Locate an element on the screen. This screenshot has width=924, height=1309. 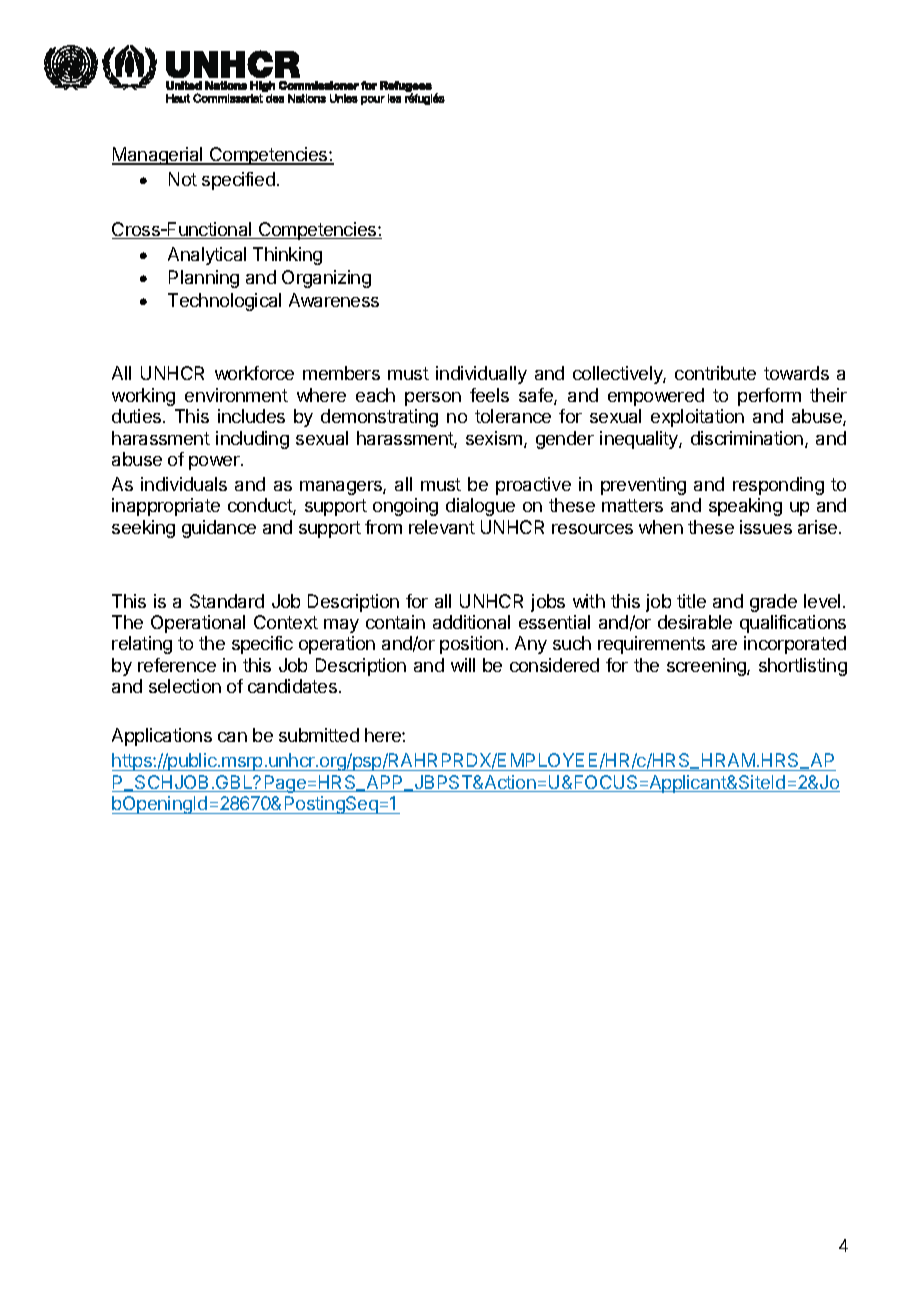
screening is located at coordinates (707, 667).
